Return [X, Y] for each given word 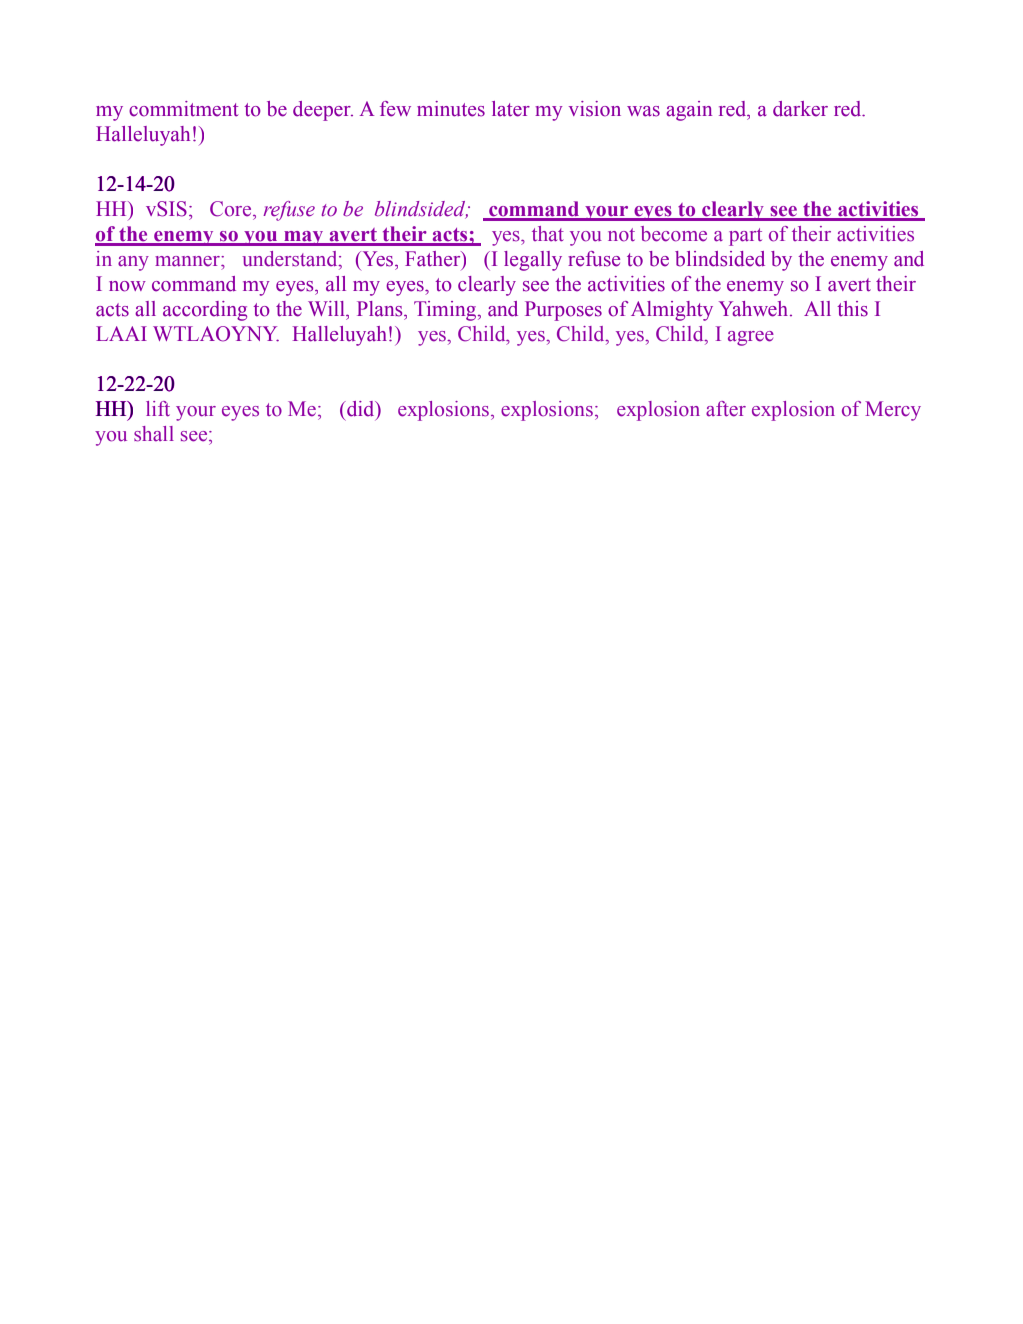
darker [800, 109]
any [133, 263]
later [511, 109]
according [205, 311]
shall [154, 434]
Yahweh [753, 309]
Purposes [563, 311]
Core [232, 209]
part [745, 237]
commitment [183, 109]
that [548, 234]
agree [751, 338]
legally [533, 261]
